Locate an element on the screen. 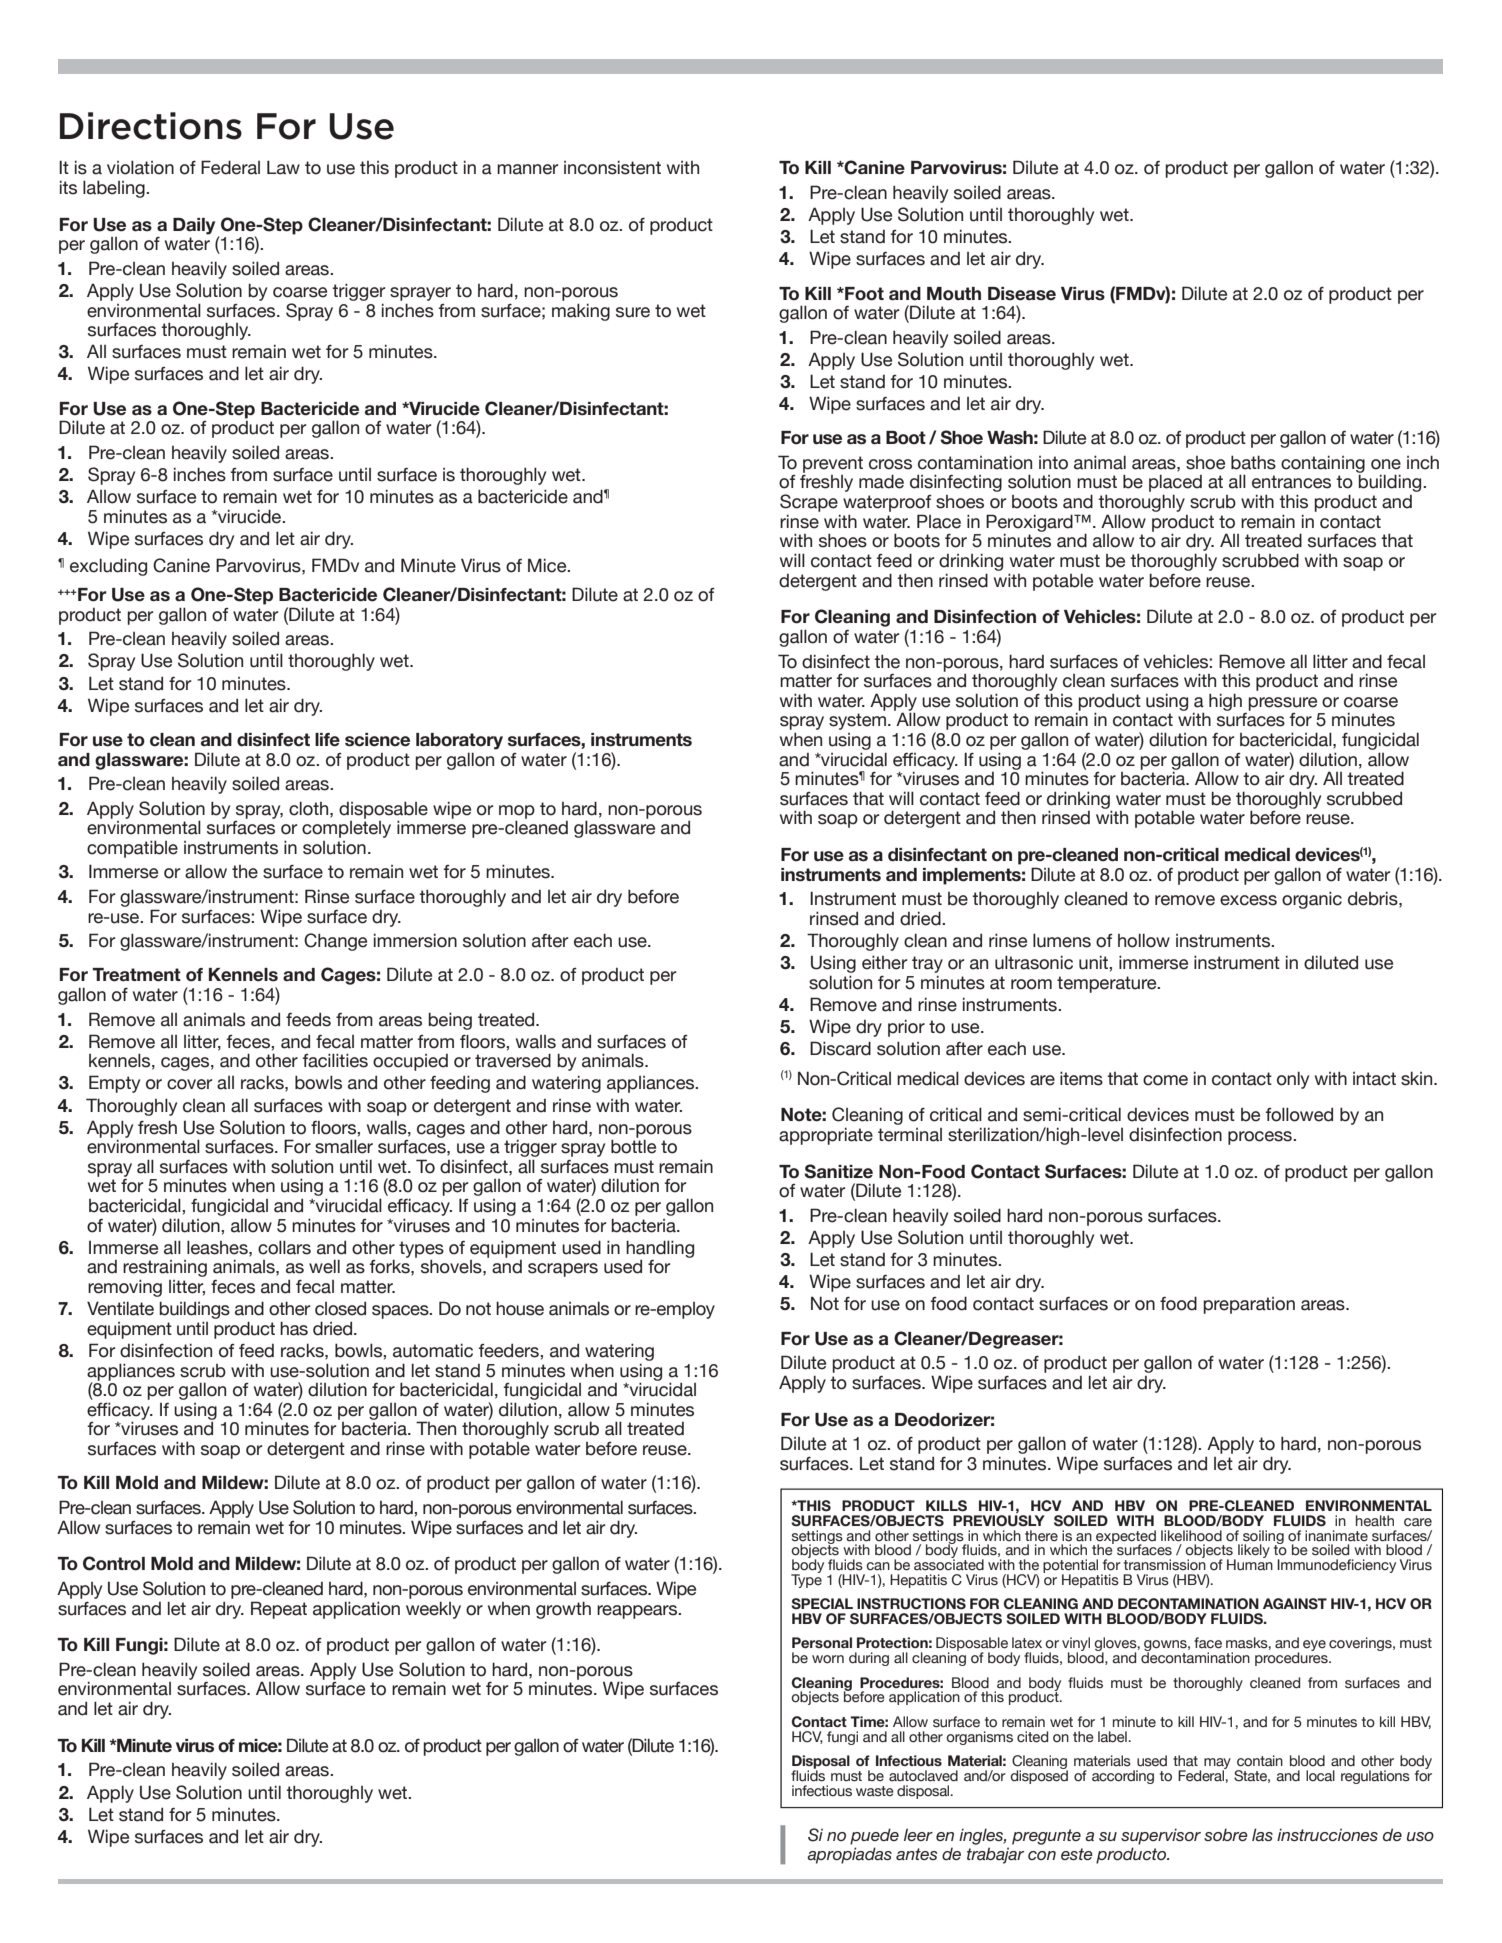  Disease is located at coordinates (1022, 294).
